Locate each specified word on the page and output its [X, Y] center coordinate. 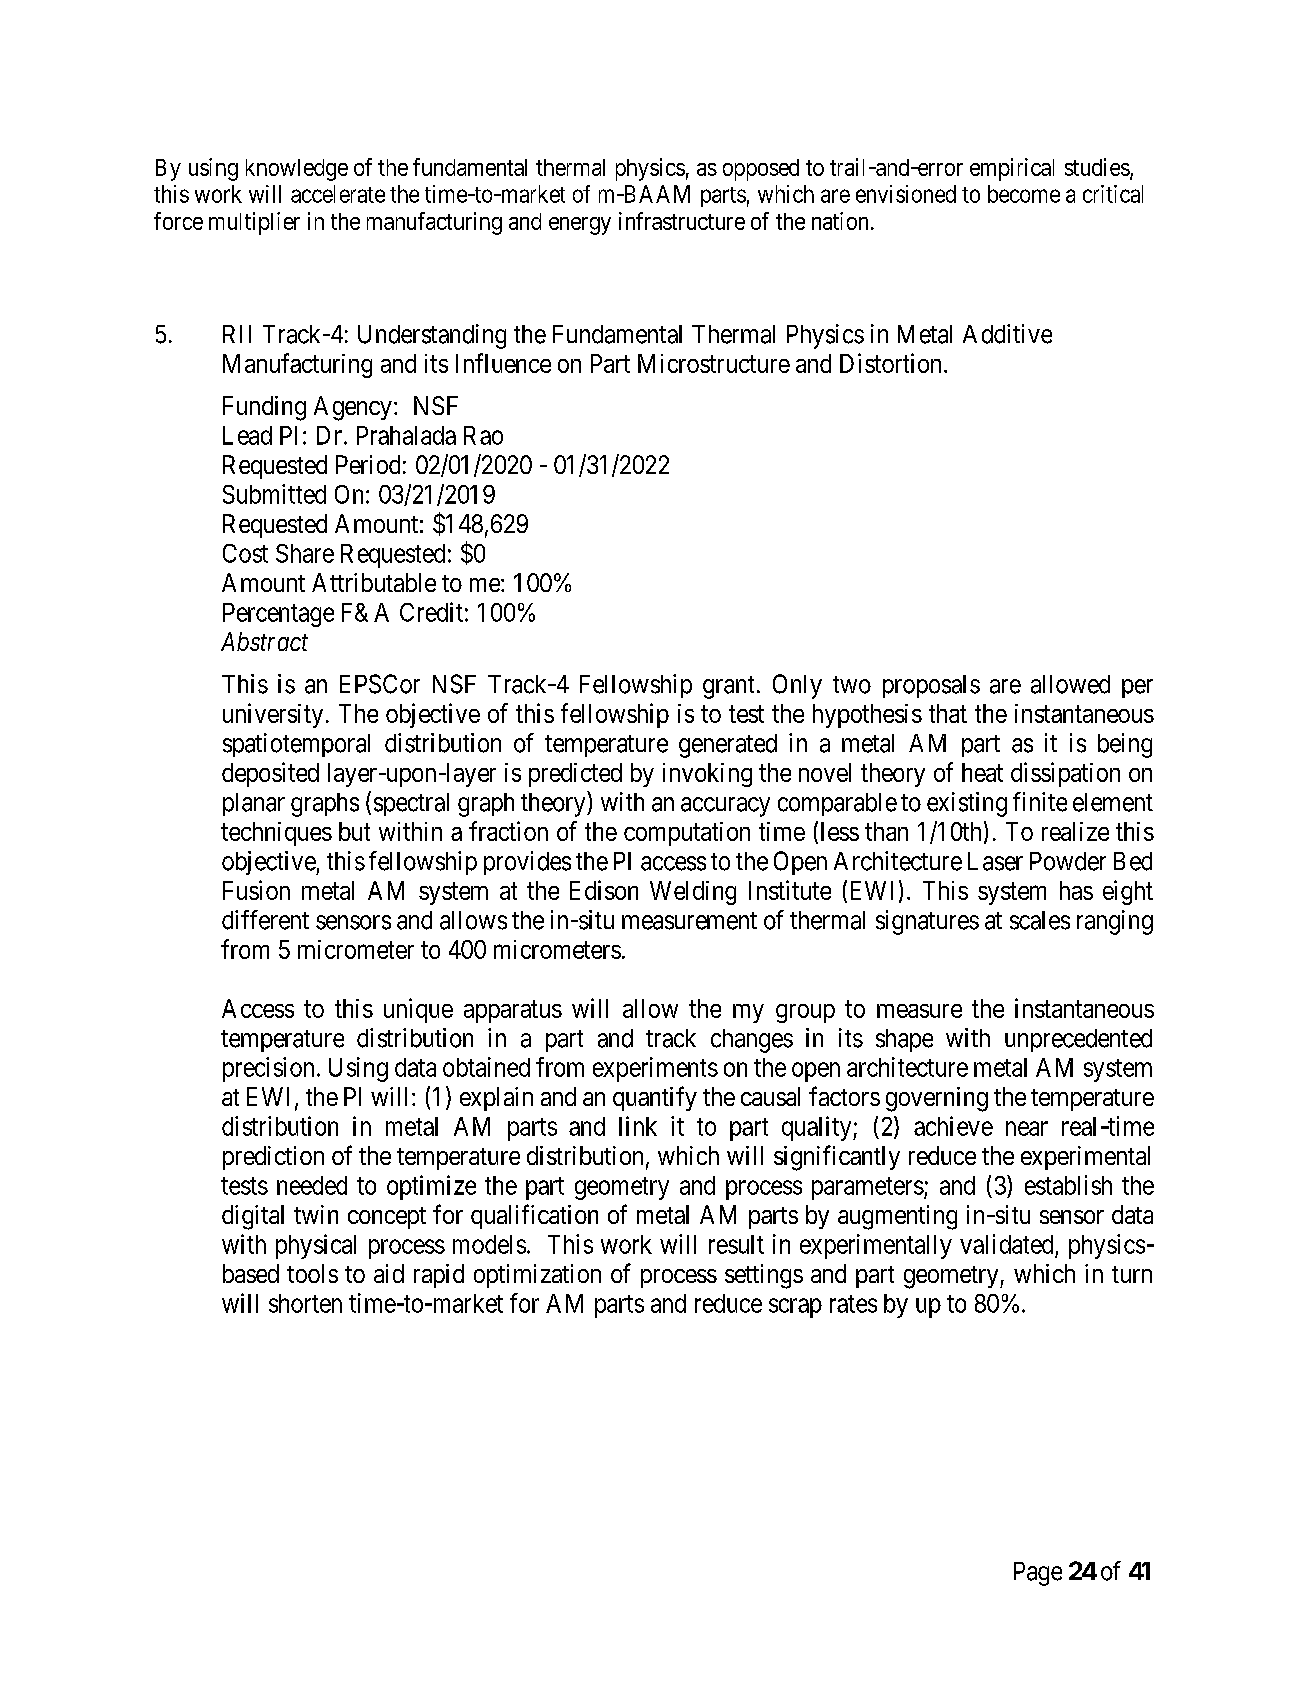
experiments [655, 1069]
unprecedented [1078, 1040]
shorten [305, 1303]
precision [268, 1069]
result [736, 1244]
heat [982, 772]
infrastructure [682, 221]
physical [316, 1246]
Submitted [274, 494]
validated [1006, 1244]
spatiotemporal [296, 745]
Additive [1007, 334]
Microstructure [714, 363]
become [1024, 194]
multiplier [254, 223]
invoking [707, 775]
